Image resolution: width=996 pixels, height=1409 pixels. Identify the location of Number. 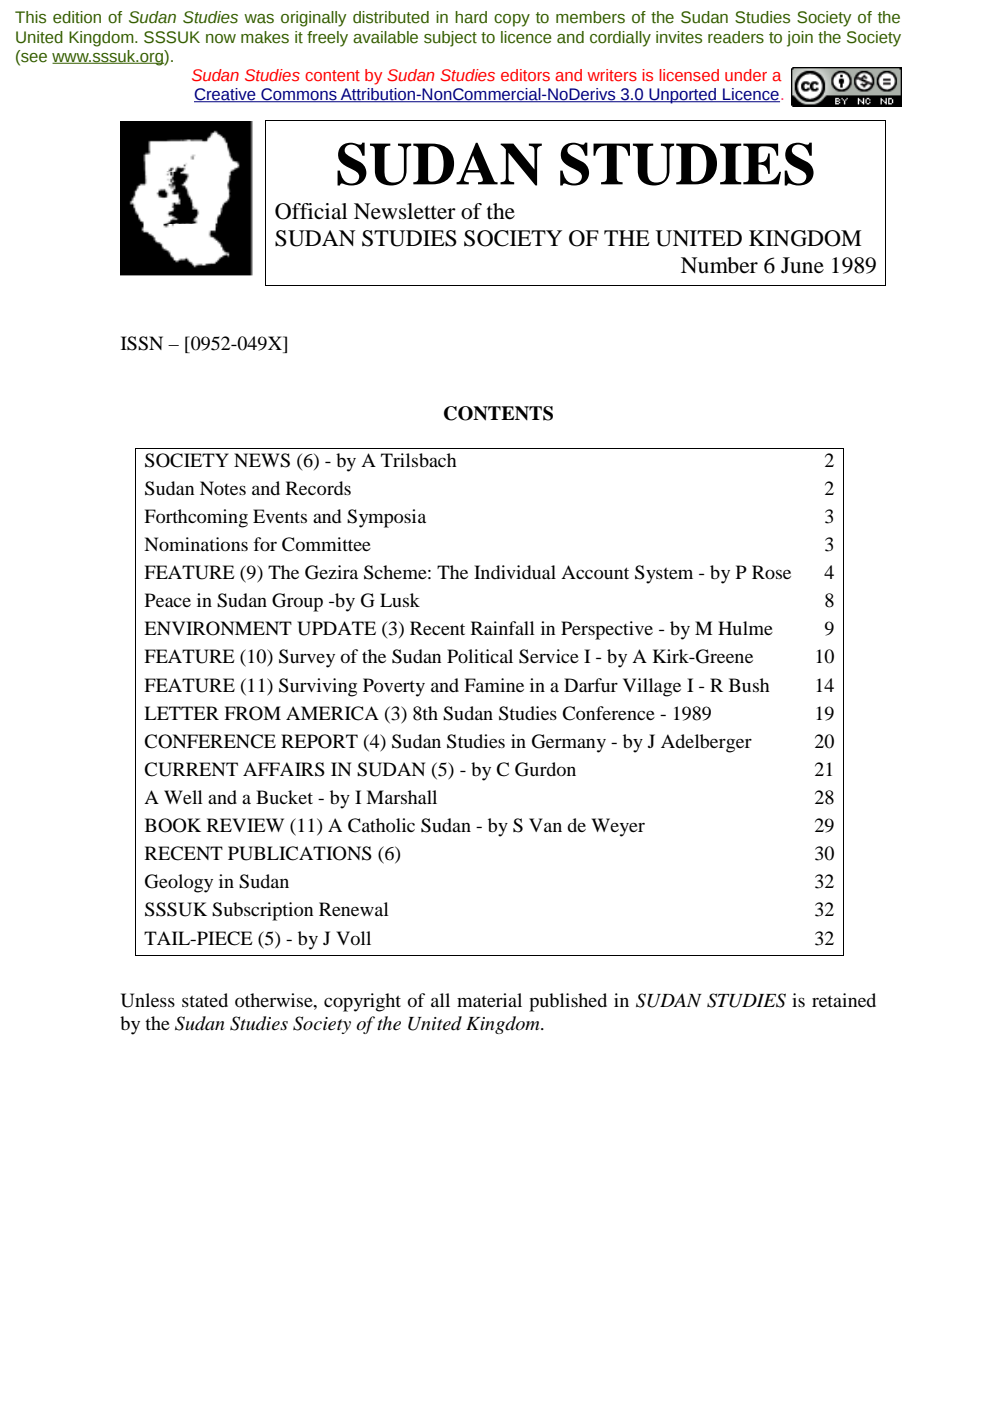
(719, 265).
